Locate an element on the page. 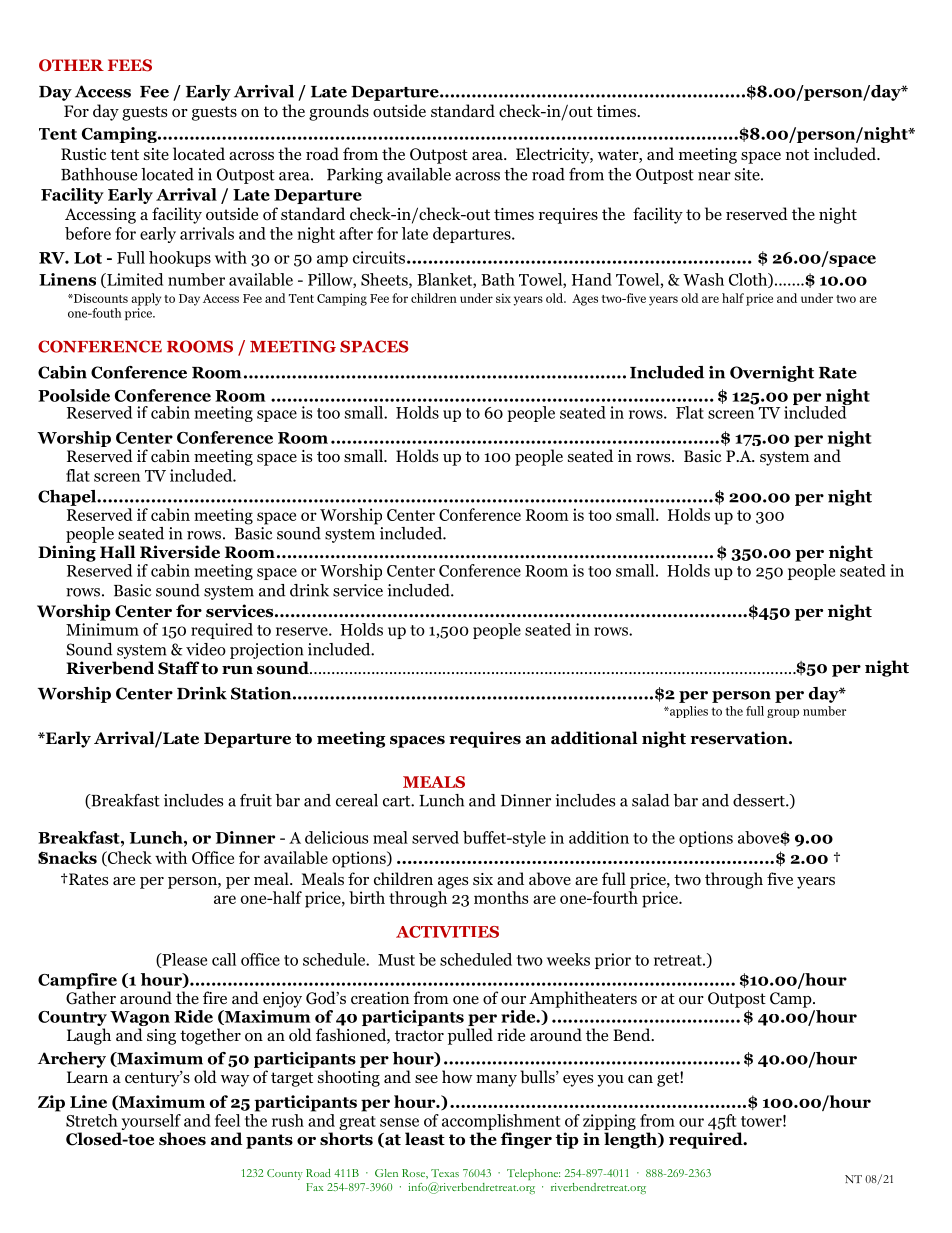 This document has height=1233, width=952. fruit is located at coordinates (256, 800).
